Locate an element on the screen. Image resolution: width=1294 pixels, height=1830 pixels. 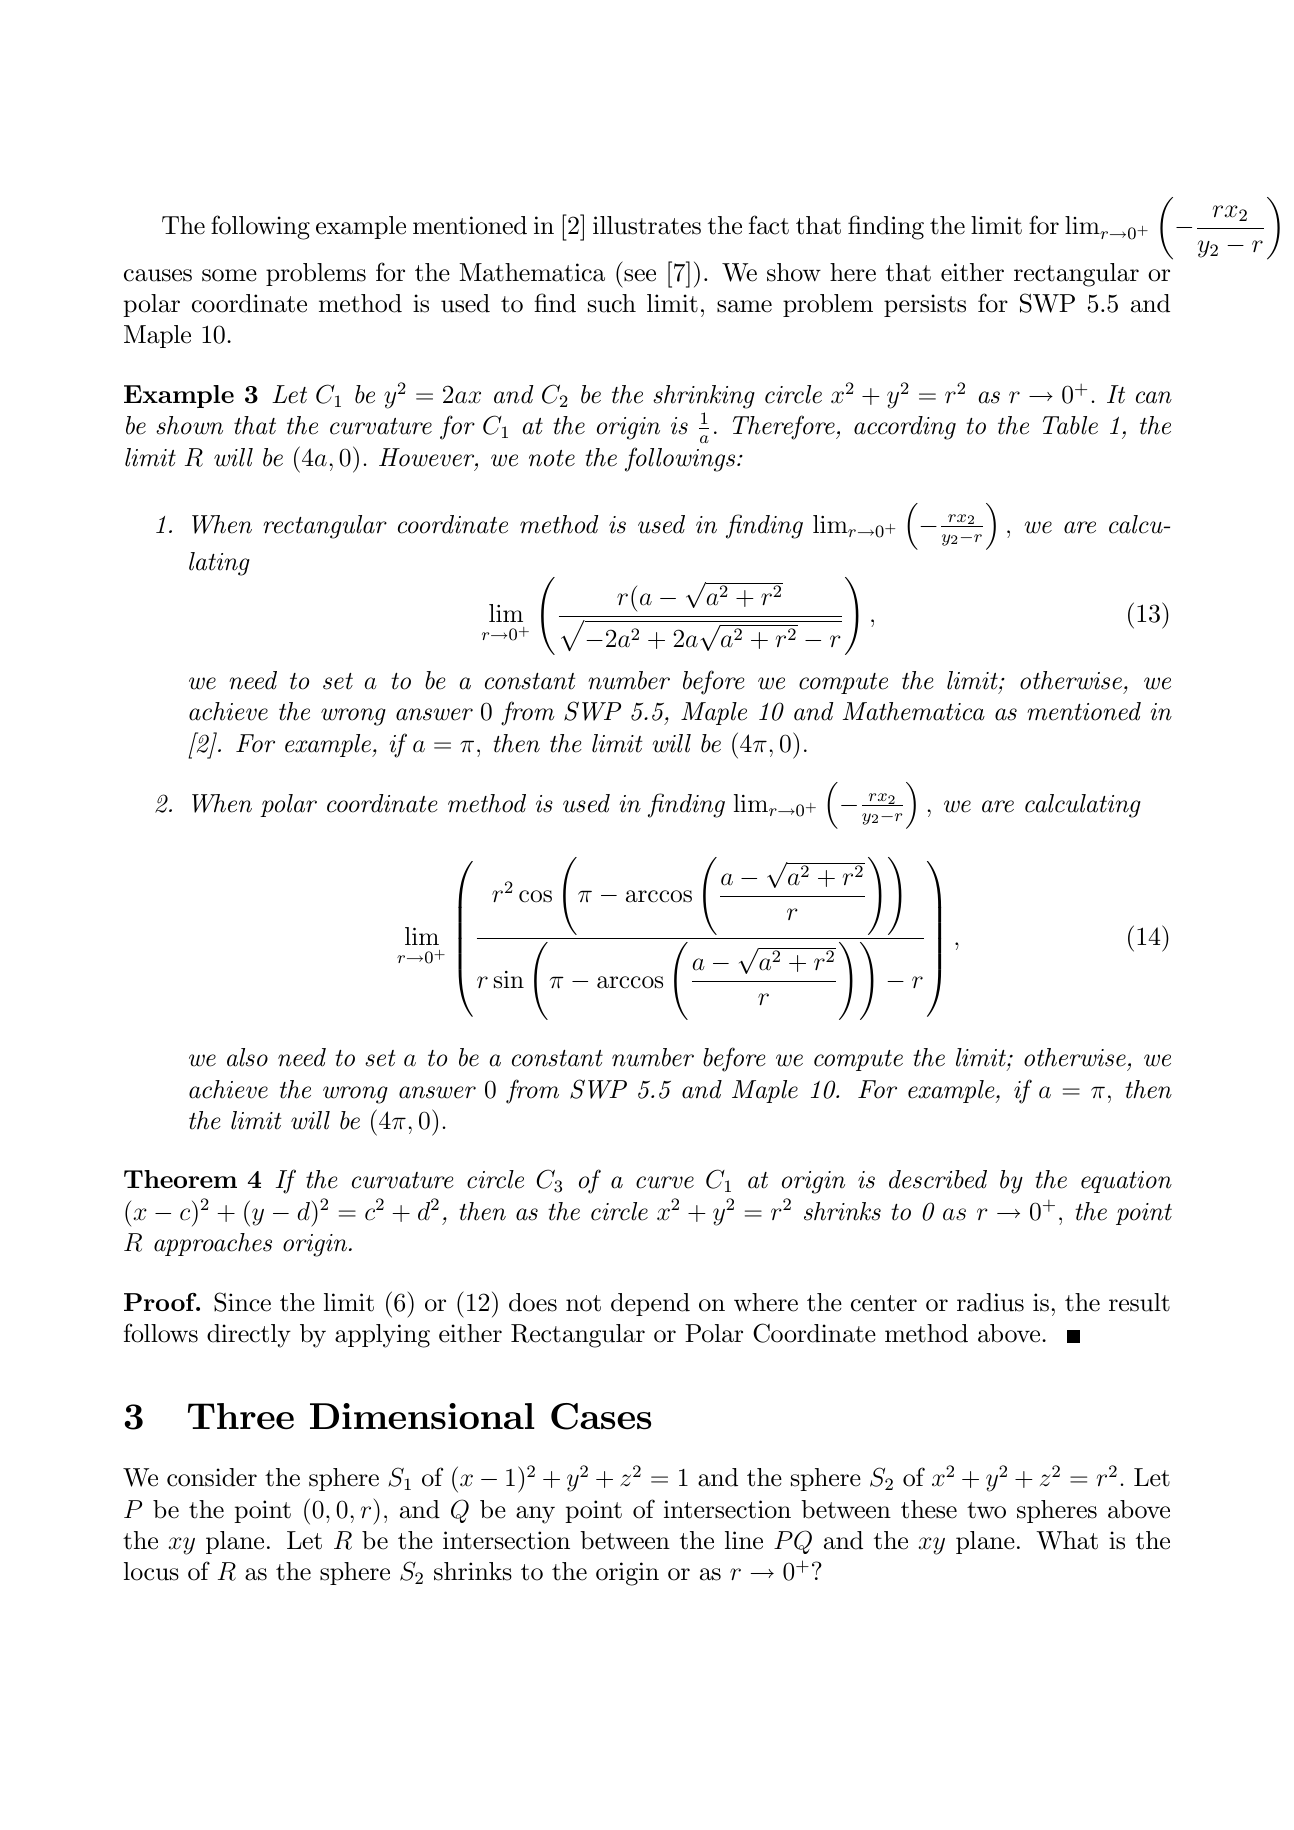
also is located at coordinates (247, 1057).
